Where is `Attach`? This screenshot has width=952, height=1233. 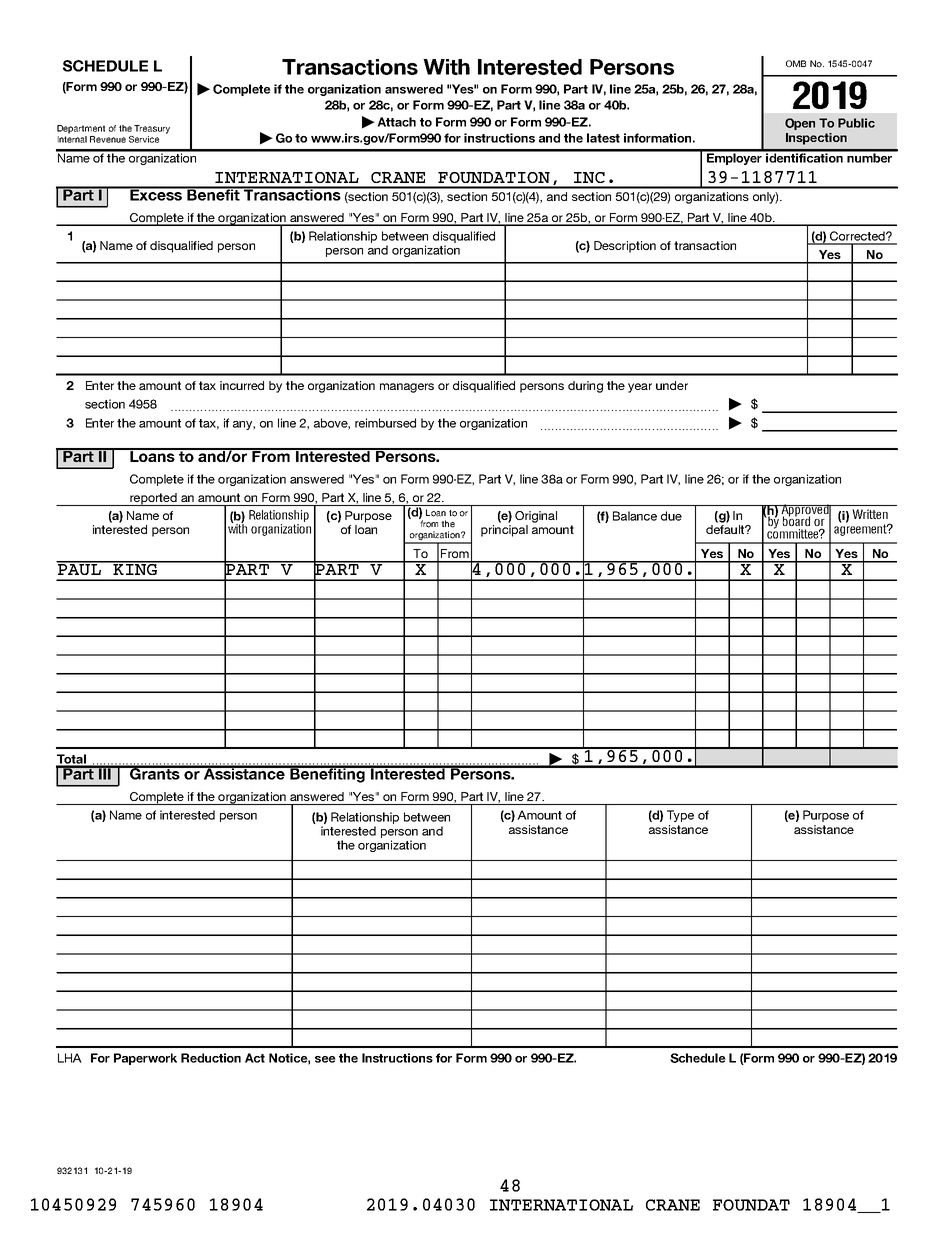
Attach is located at coordinates (396, 122).
